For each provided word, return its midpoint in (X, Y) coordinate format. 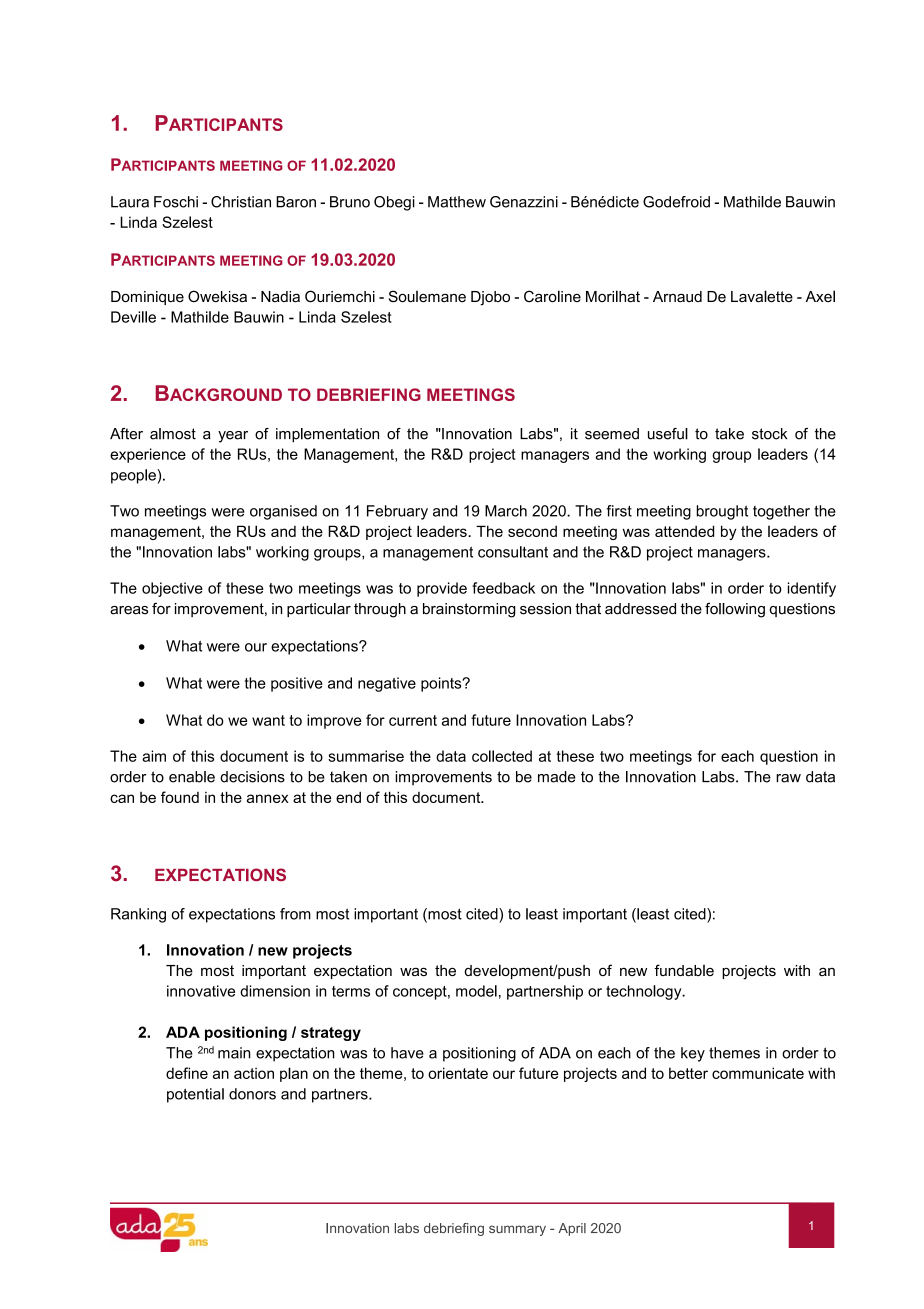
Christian (241, 202)
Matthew (457, 202)
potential (195, 1095)
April (572, 1229)
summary (517, 1230)
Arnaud (677, 296)
